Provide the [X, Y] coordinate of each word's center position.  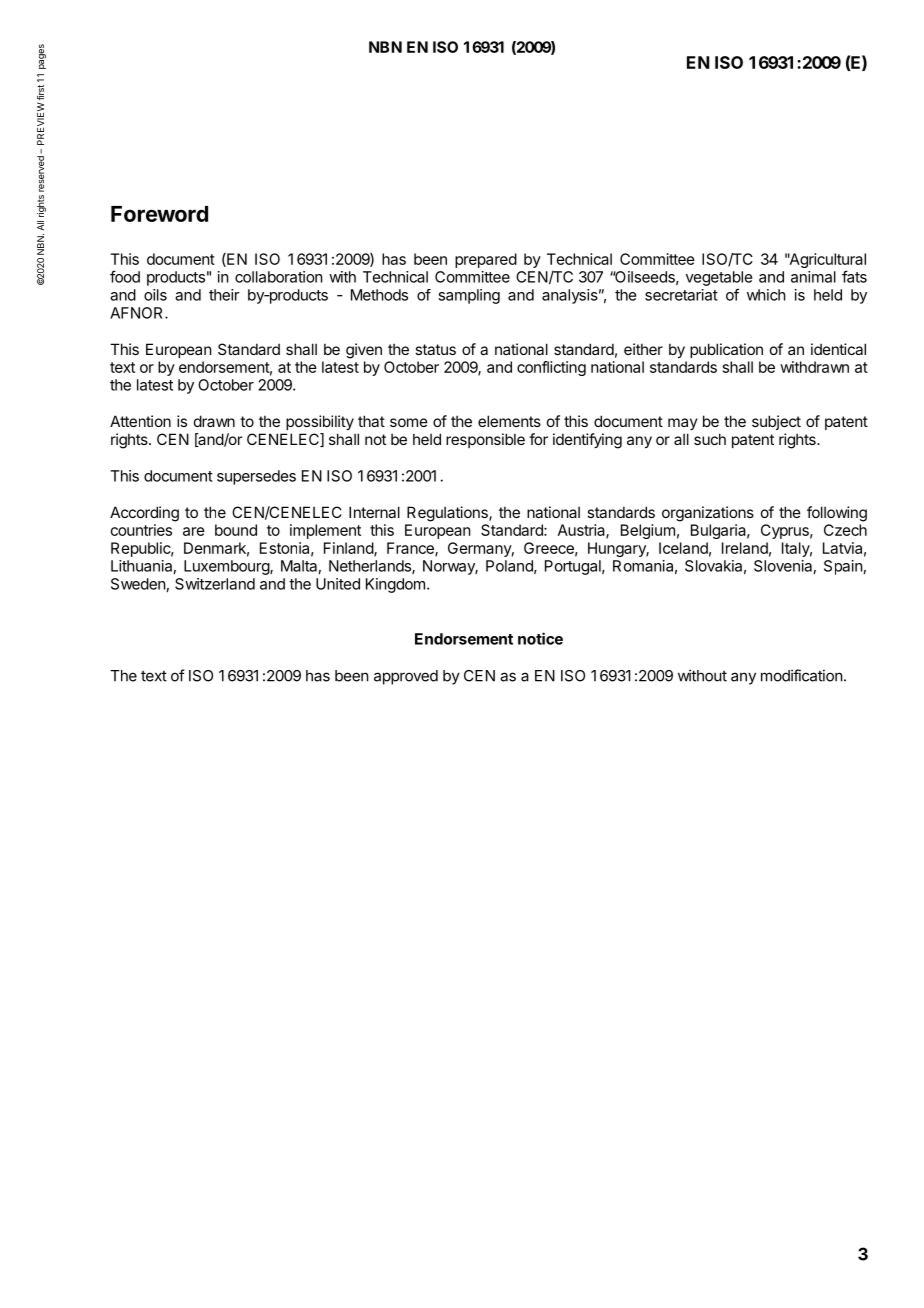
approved [406, 677]
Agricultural [827, 262]
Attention [140, 421]
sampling [469, 296]
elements [509, 421]
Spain [843, 567]
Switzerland [215, 584]
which [766, 295]
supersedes [256, 477]
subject [776, 422]
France [411, 549]
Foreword [159, 214]
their [224, 295]
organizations [708, 514]
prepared [486, 260]
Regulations [448, 514]
